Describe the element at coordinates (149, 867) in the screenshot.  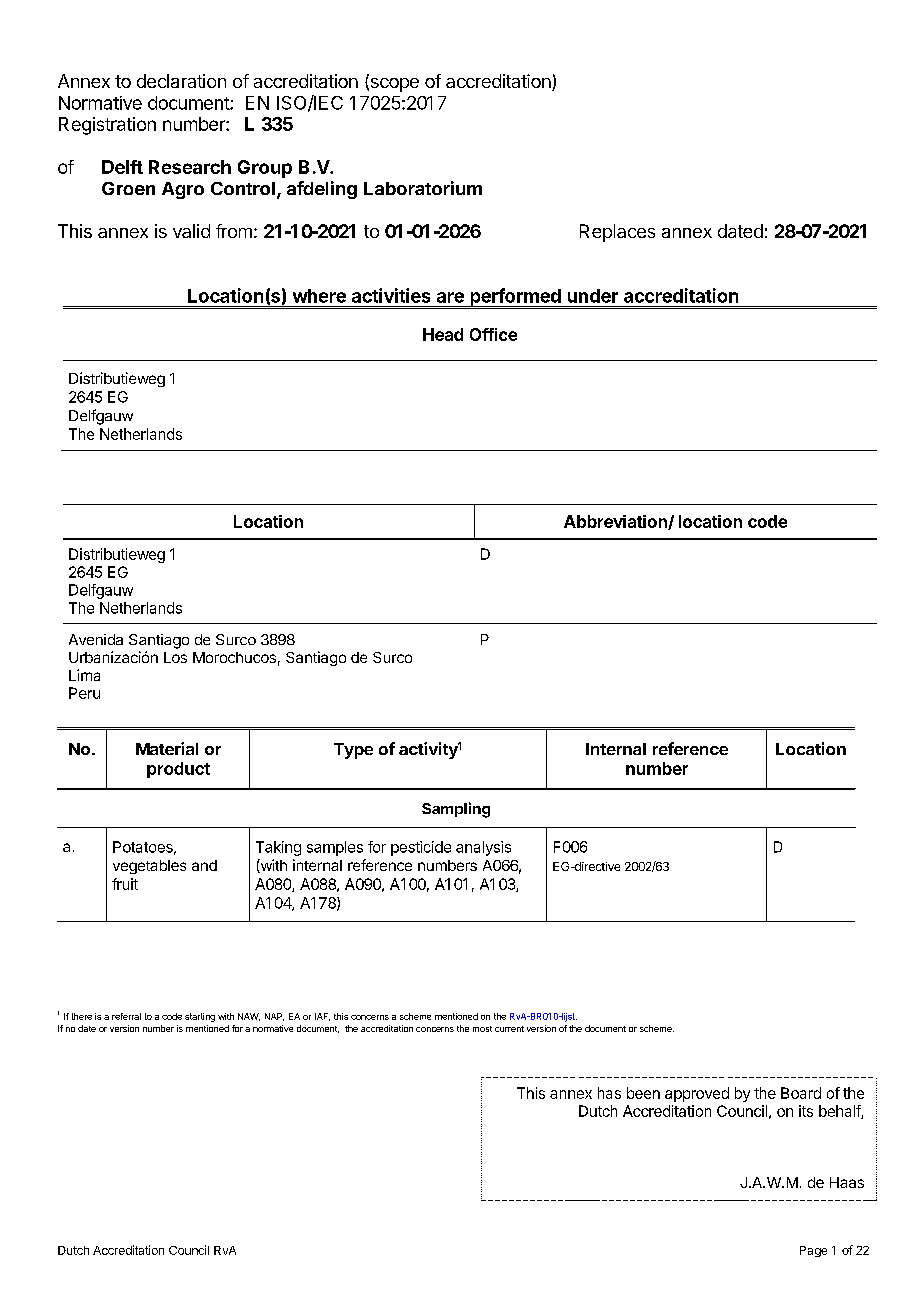
I see `vegetables` at that location.
